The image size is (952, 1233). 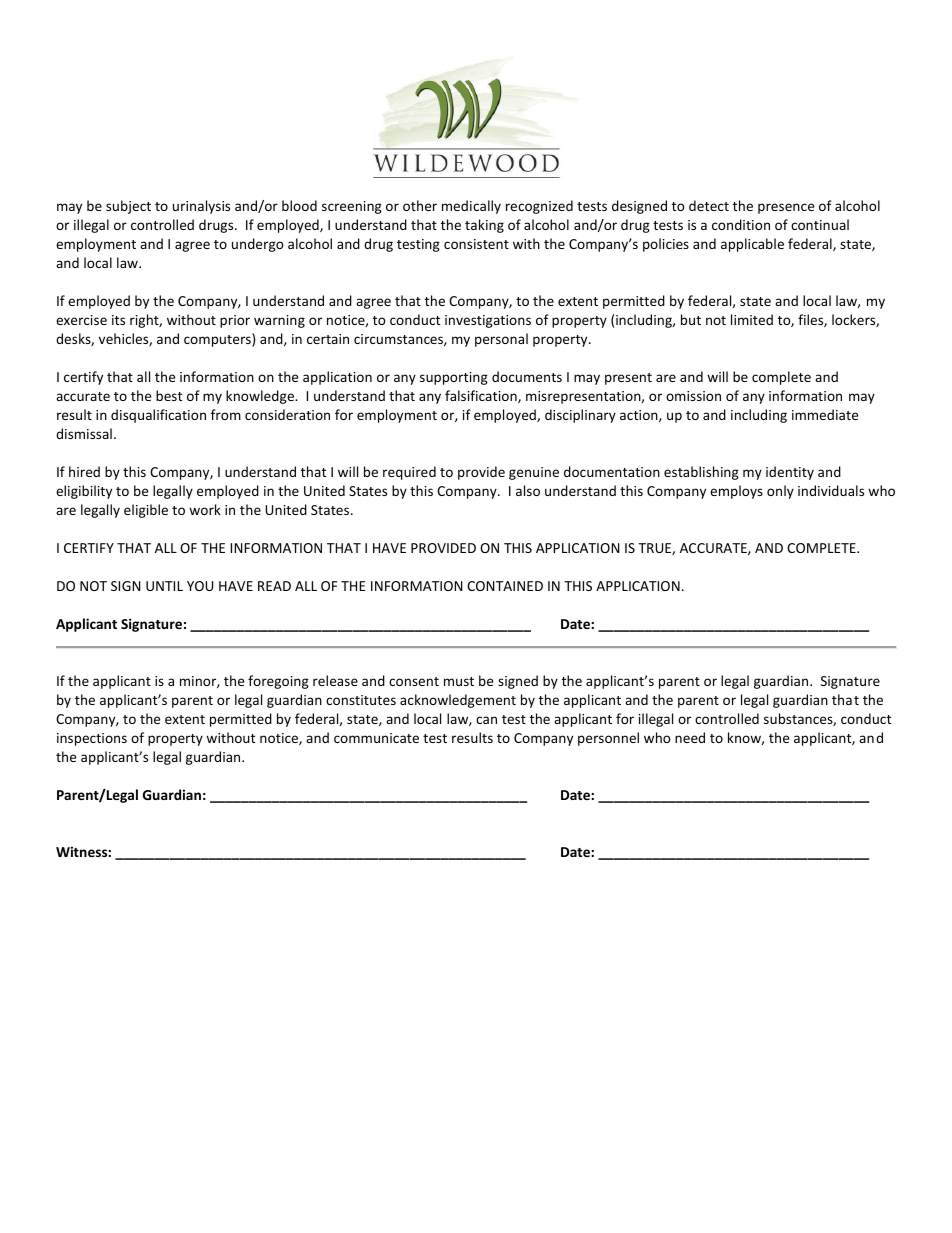 What do you see at coordinates (501, 340) in the page?
I see `personal` at bounding box center [501, 340].
